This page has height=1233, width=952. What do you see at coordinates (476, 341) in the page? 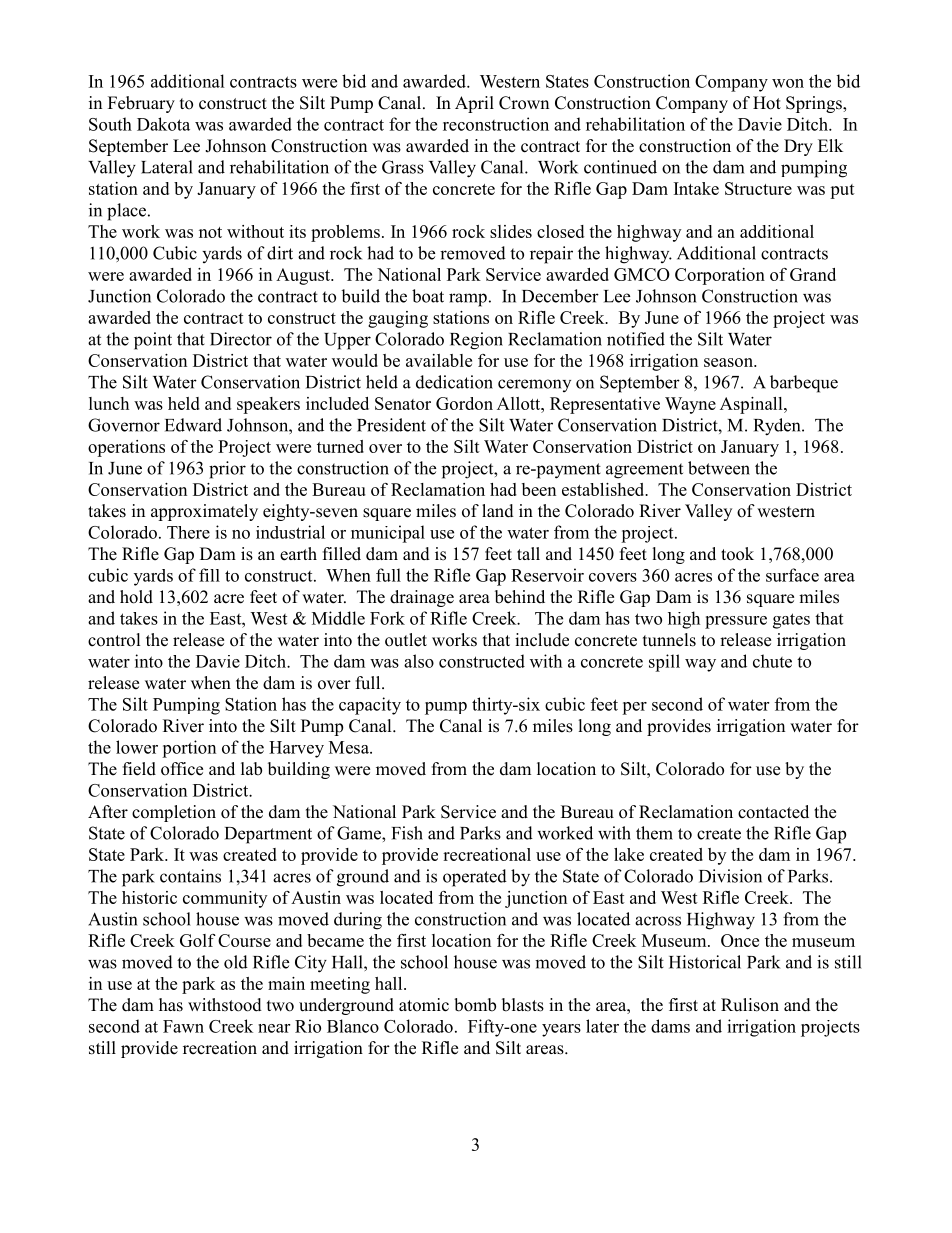
I see `Region` at bounding box center [476, 341].
